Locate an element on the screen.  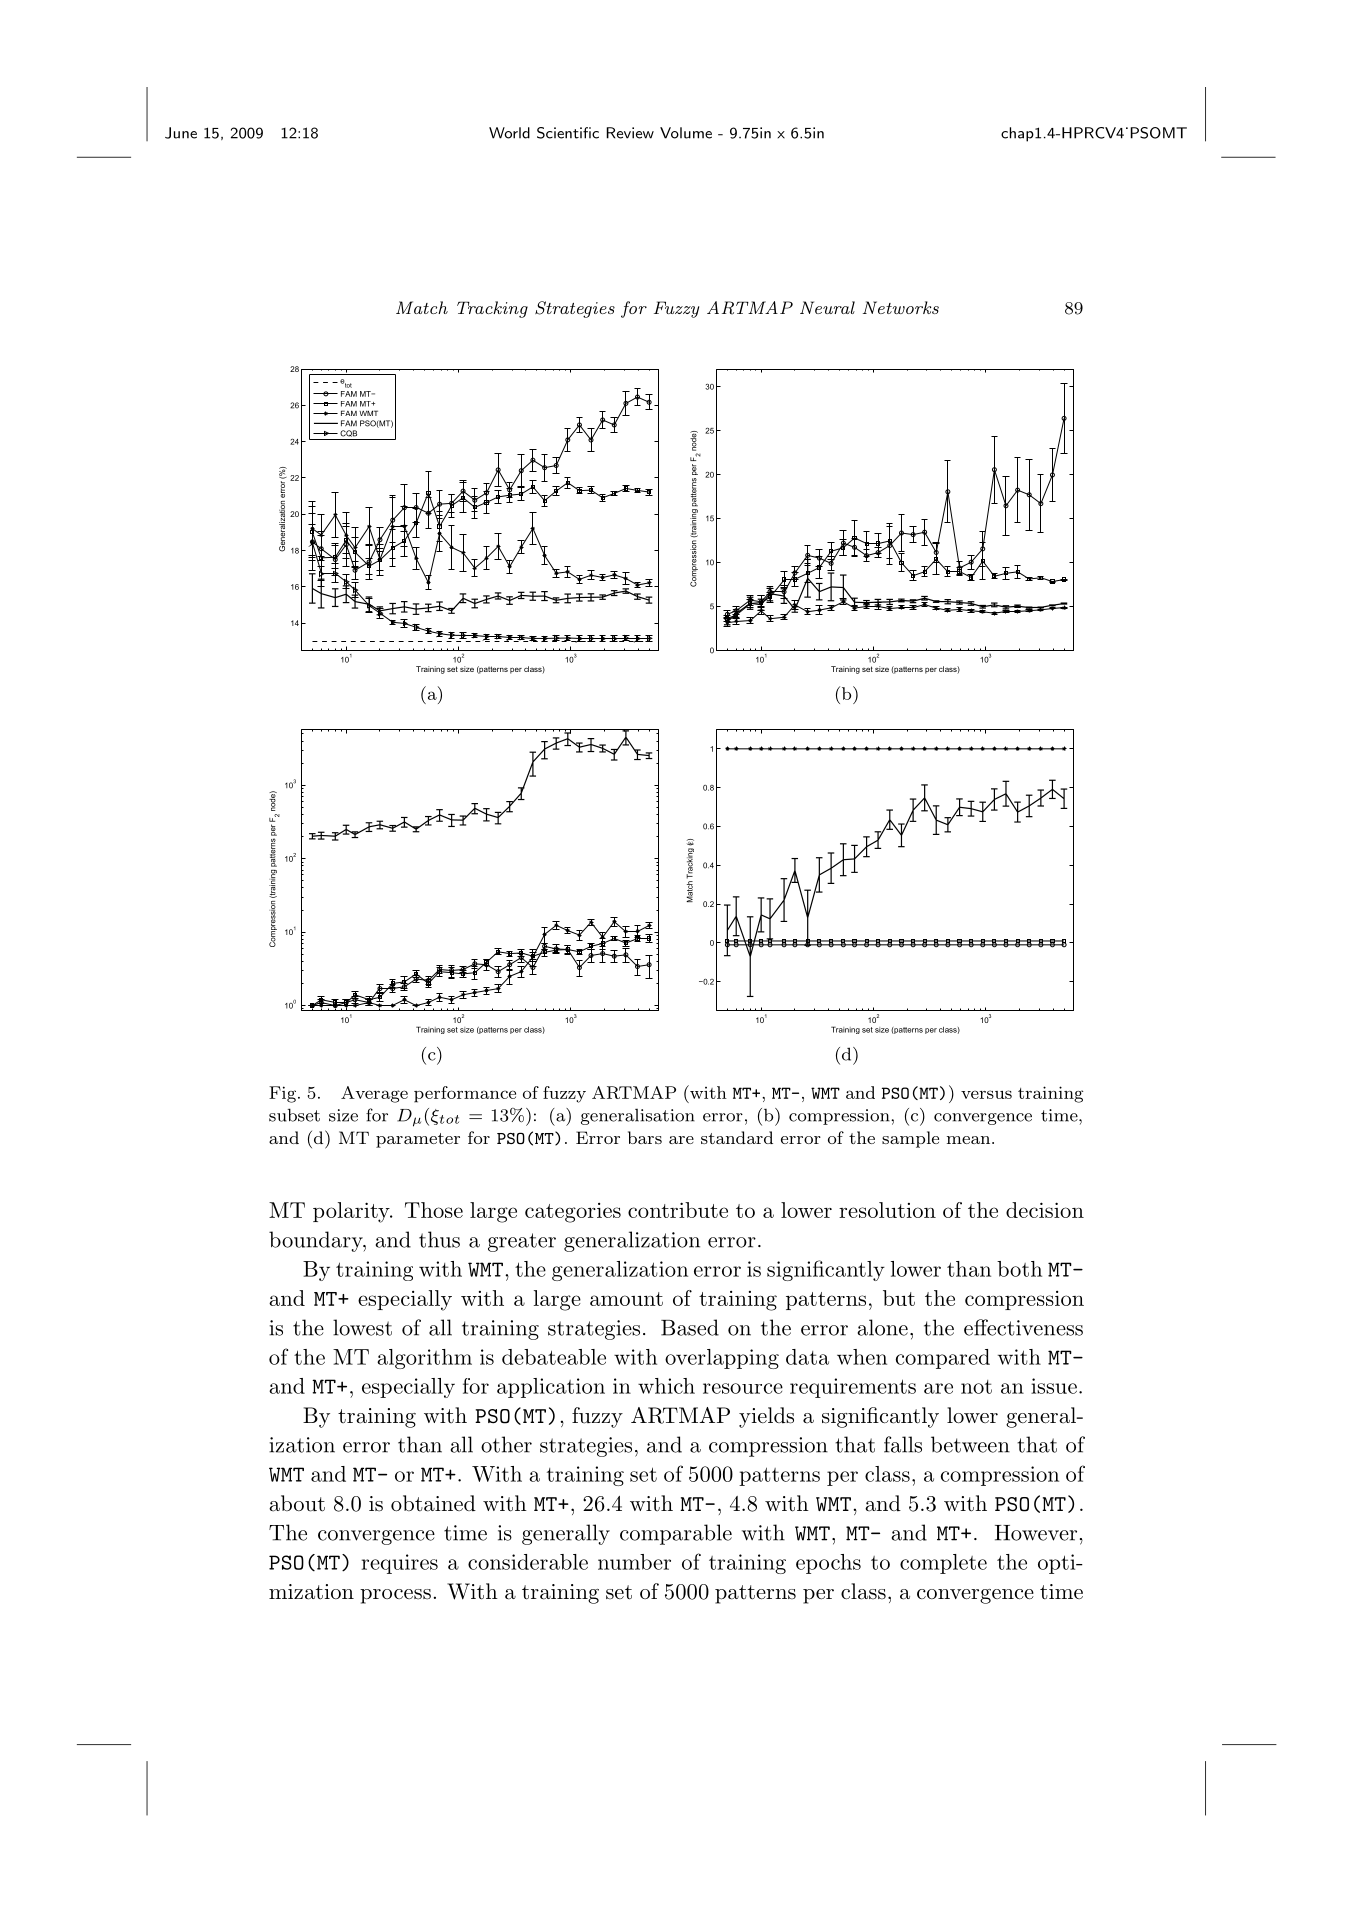
June is located at coordinates (181, 133).
